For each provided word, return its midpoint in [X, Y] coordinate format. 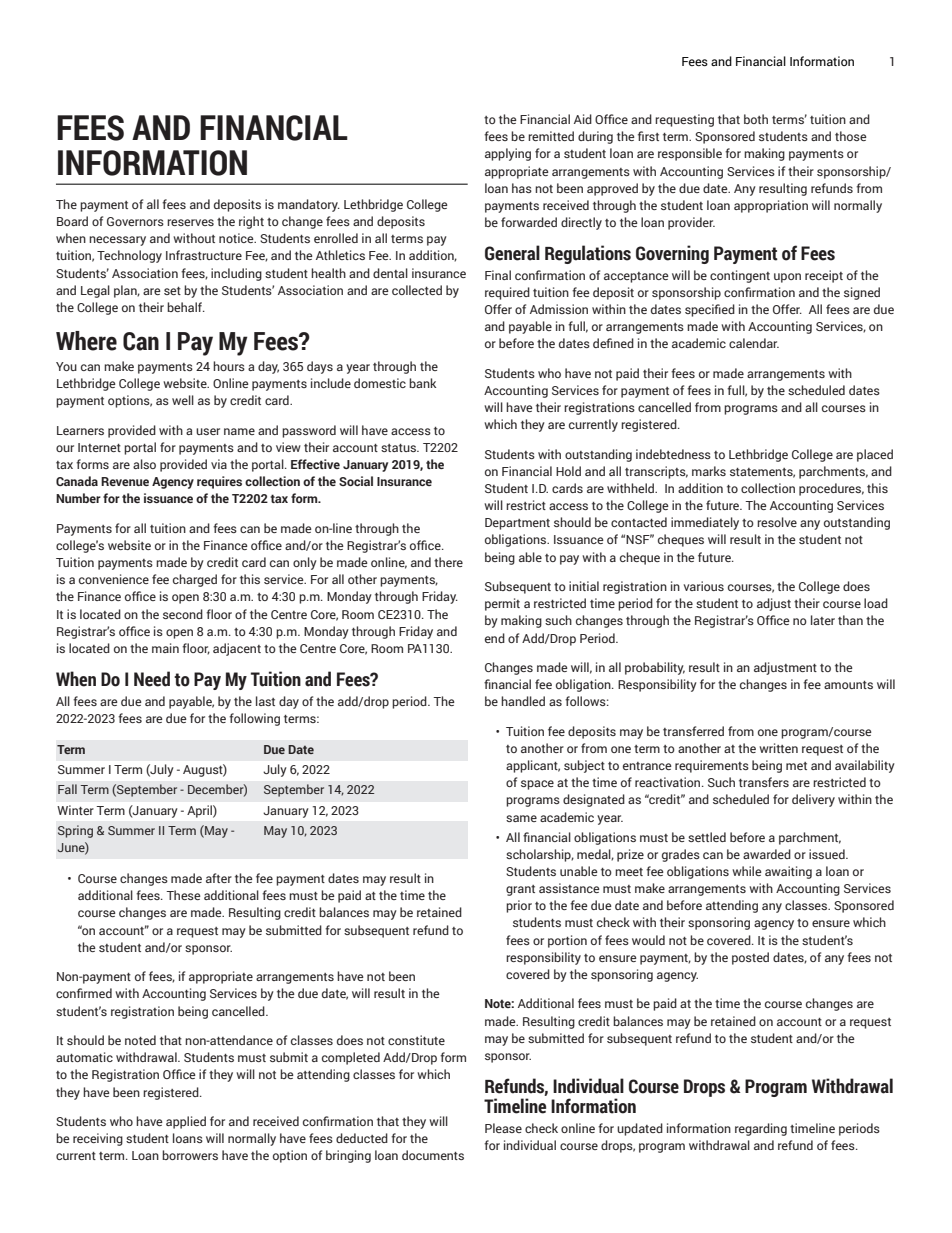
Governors [135, 221]
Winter [75, 810]
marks [709, 471]
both [756, 119]
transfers [764, 782]
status [399, 448]
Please [503, 1128]
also [144, 464]
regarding [761, 1129]
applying [508, 154]
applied [186, 1122]
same [521, 818]
